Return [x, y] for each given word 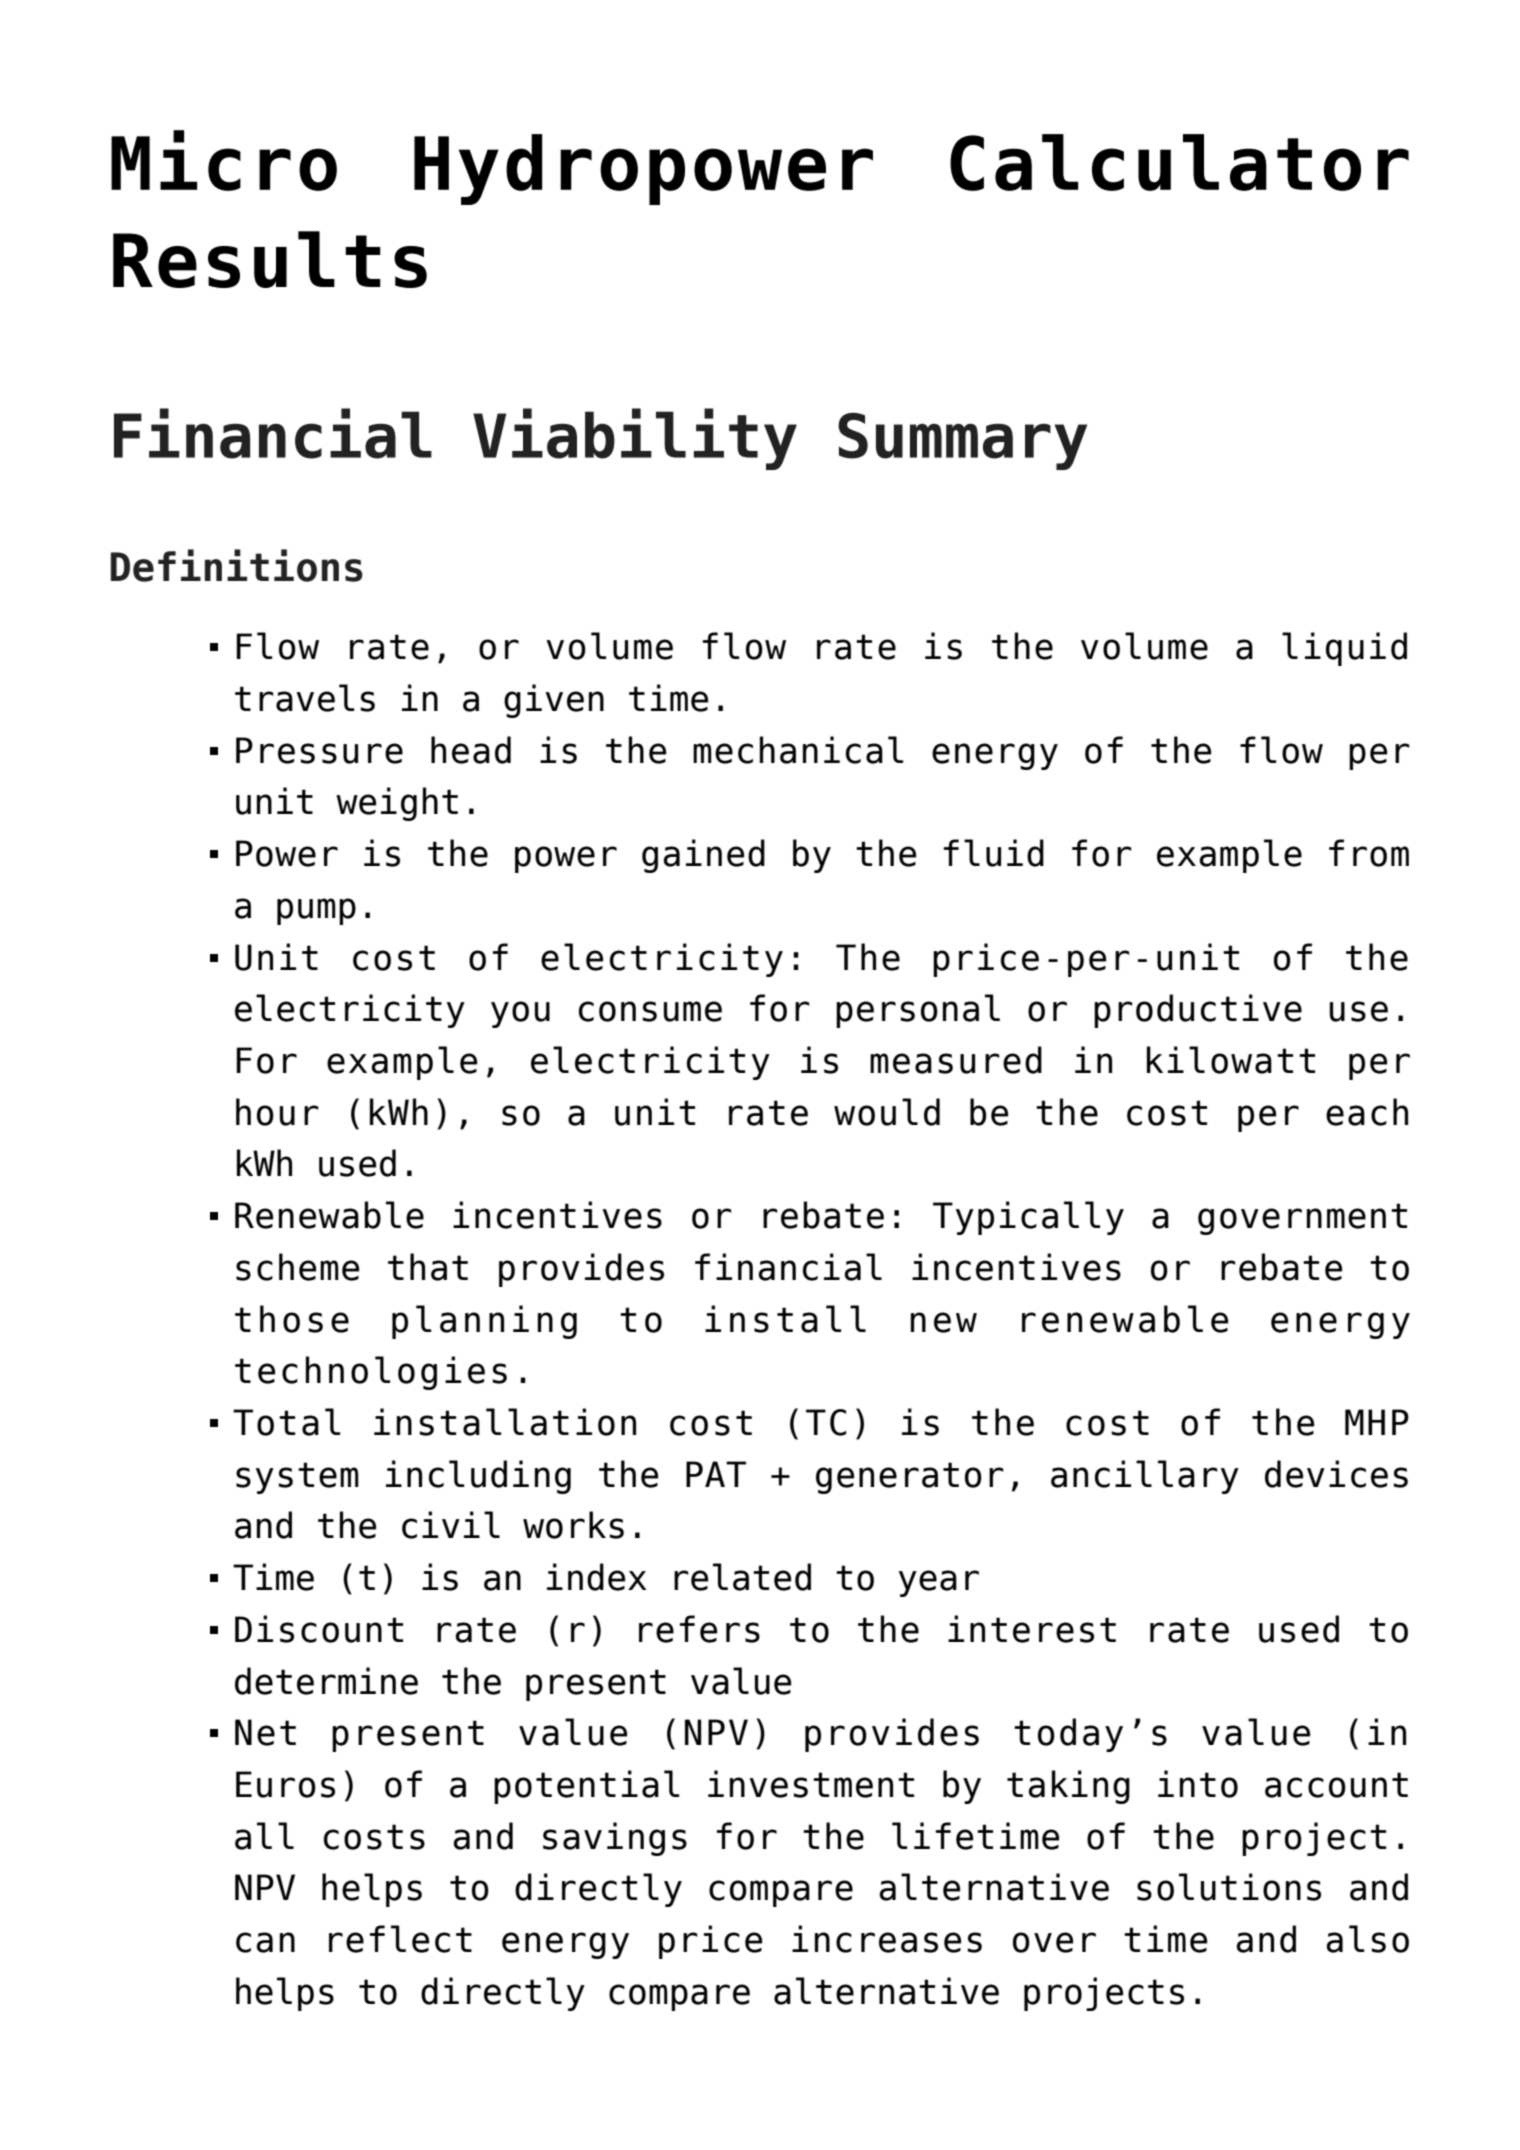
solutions [1229, 1887]
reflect [400, 1939]
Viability [635, 439]
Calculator [1179, 162]
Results [270, 259]
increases [887, 1939]
